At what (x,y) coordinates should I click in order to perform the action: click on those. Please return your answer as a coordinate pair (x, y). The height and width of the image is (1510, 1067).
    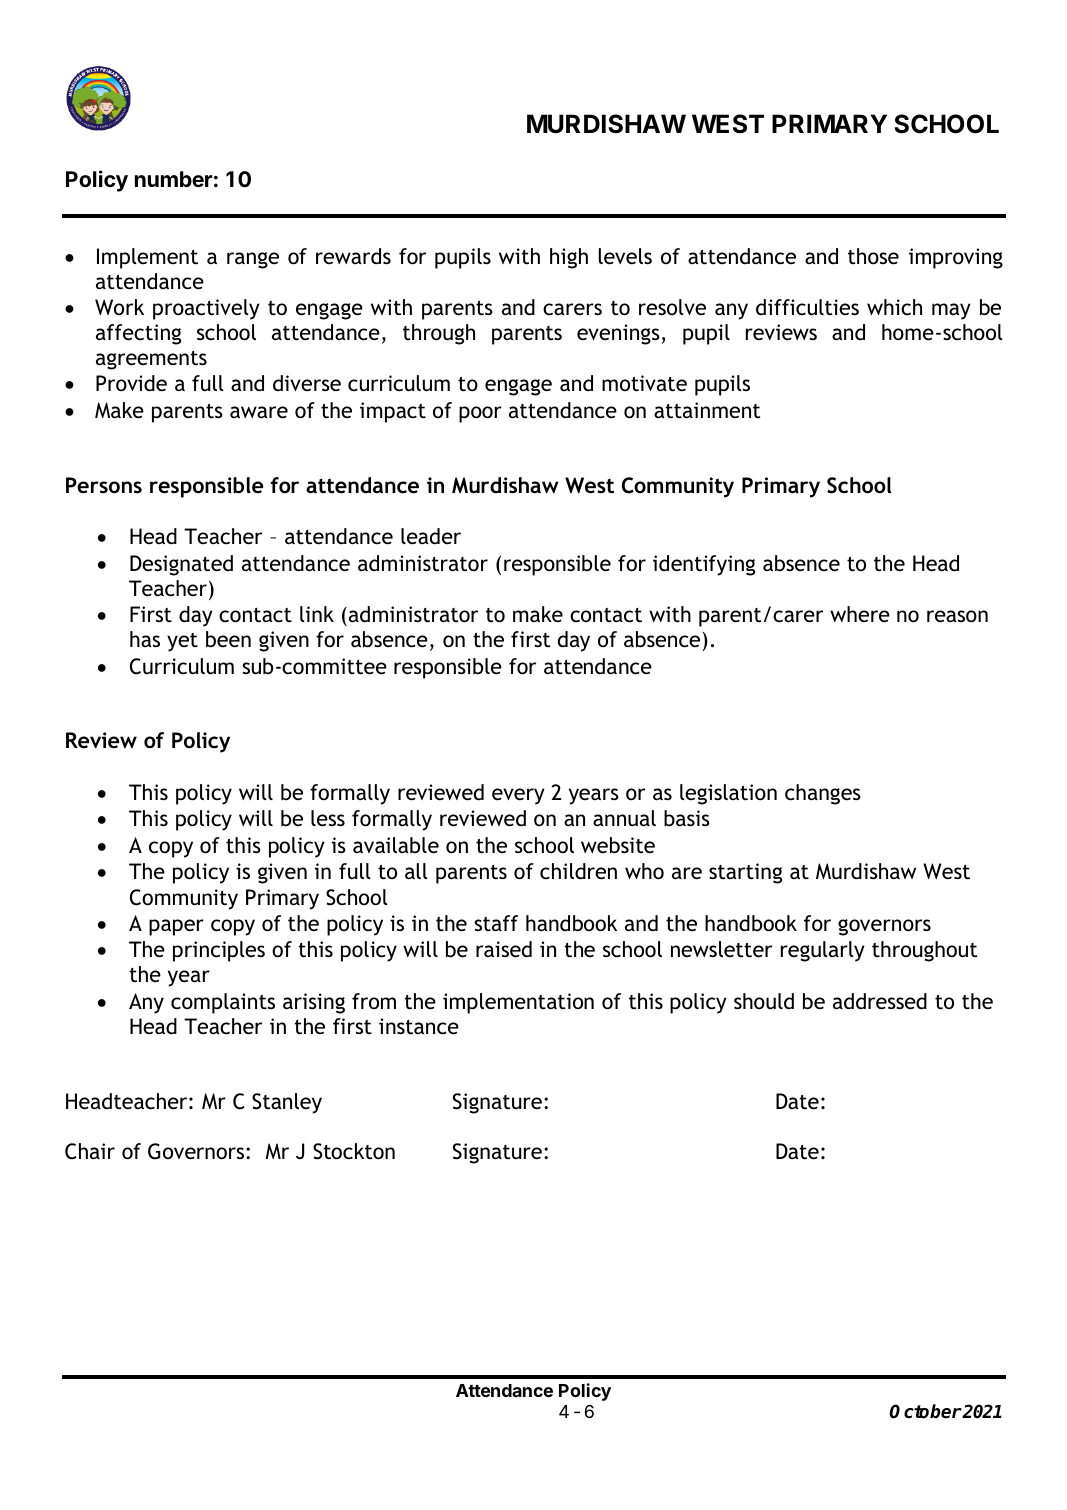
    Looking at the image, I should click on (873, 256).
